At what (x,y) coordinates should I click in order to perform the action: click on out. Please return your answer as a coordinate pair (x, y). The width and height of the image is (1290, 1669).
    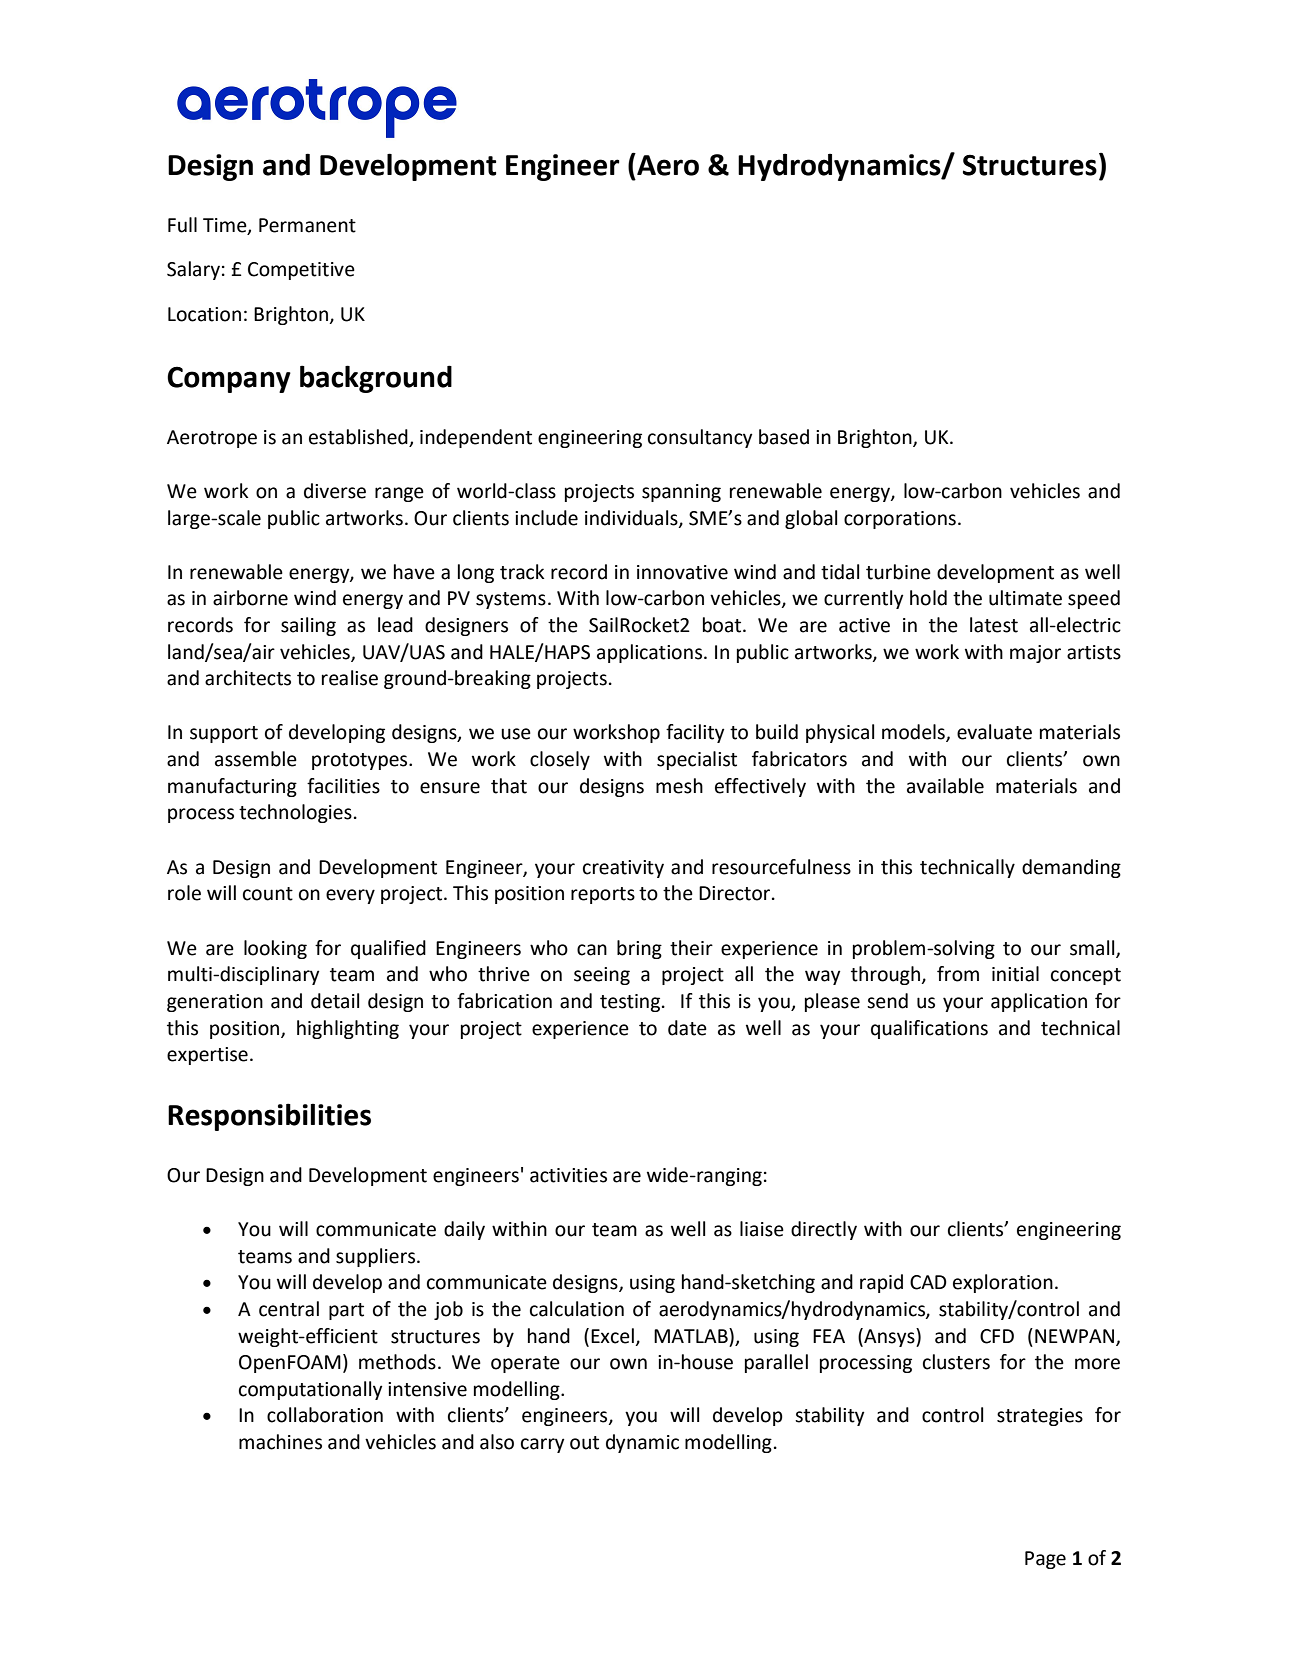
    Looking at the image, I should click on (584, 1443).
